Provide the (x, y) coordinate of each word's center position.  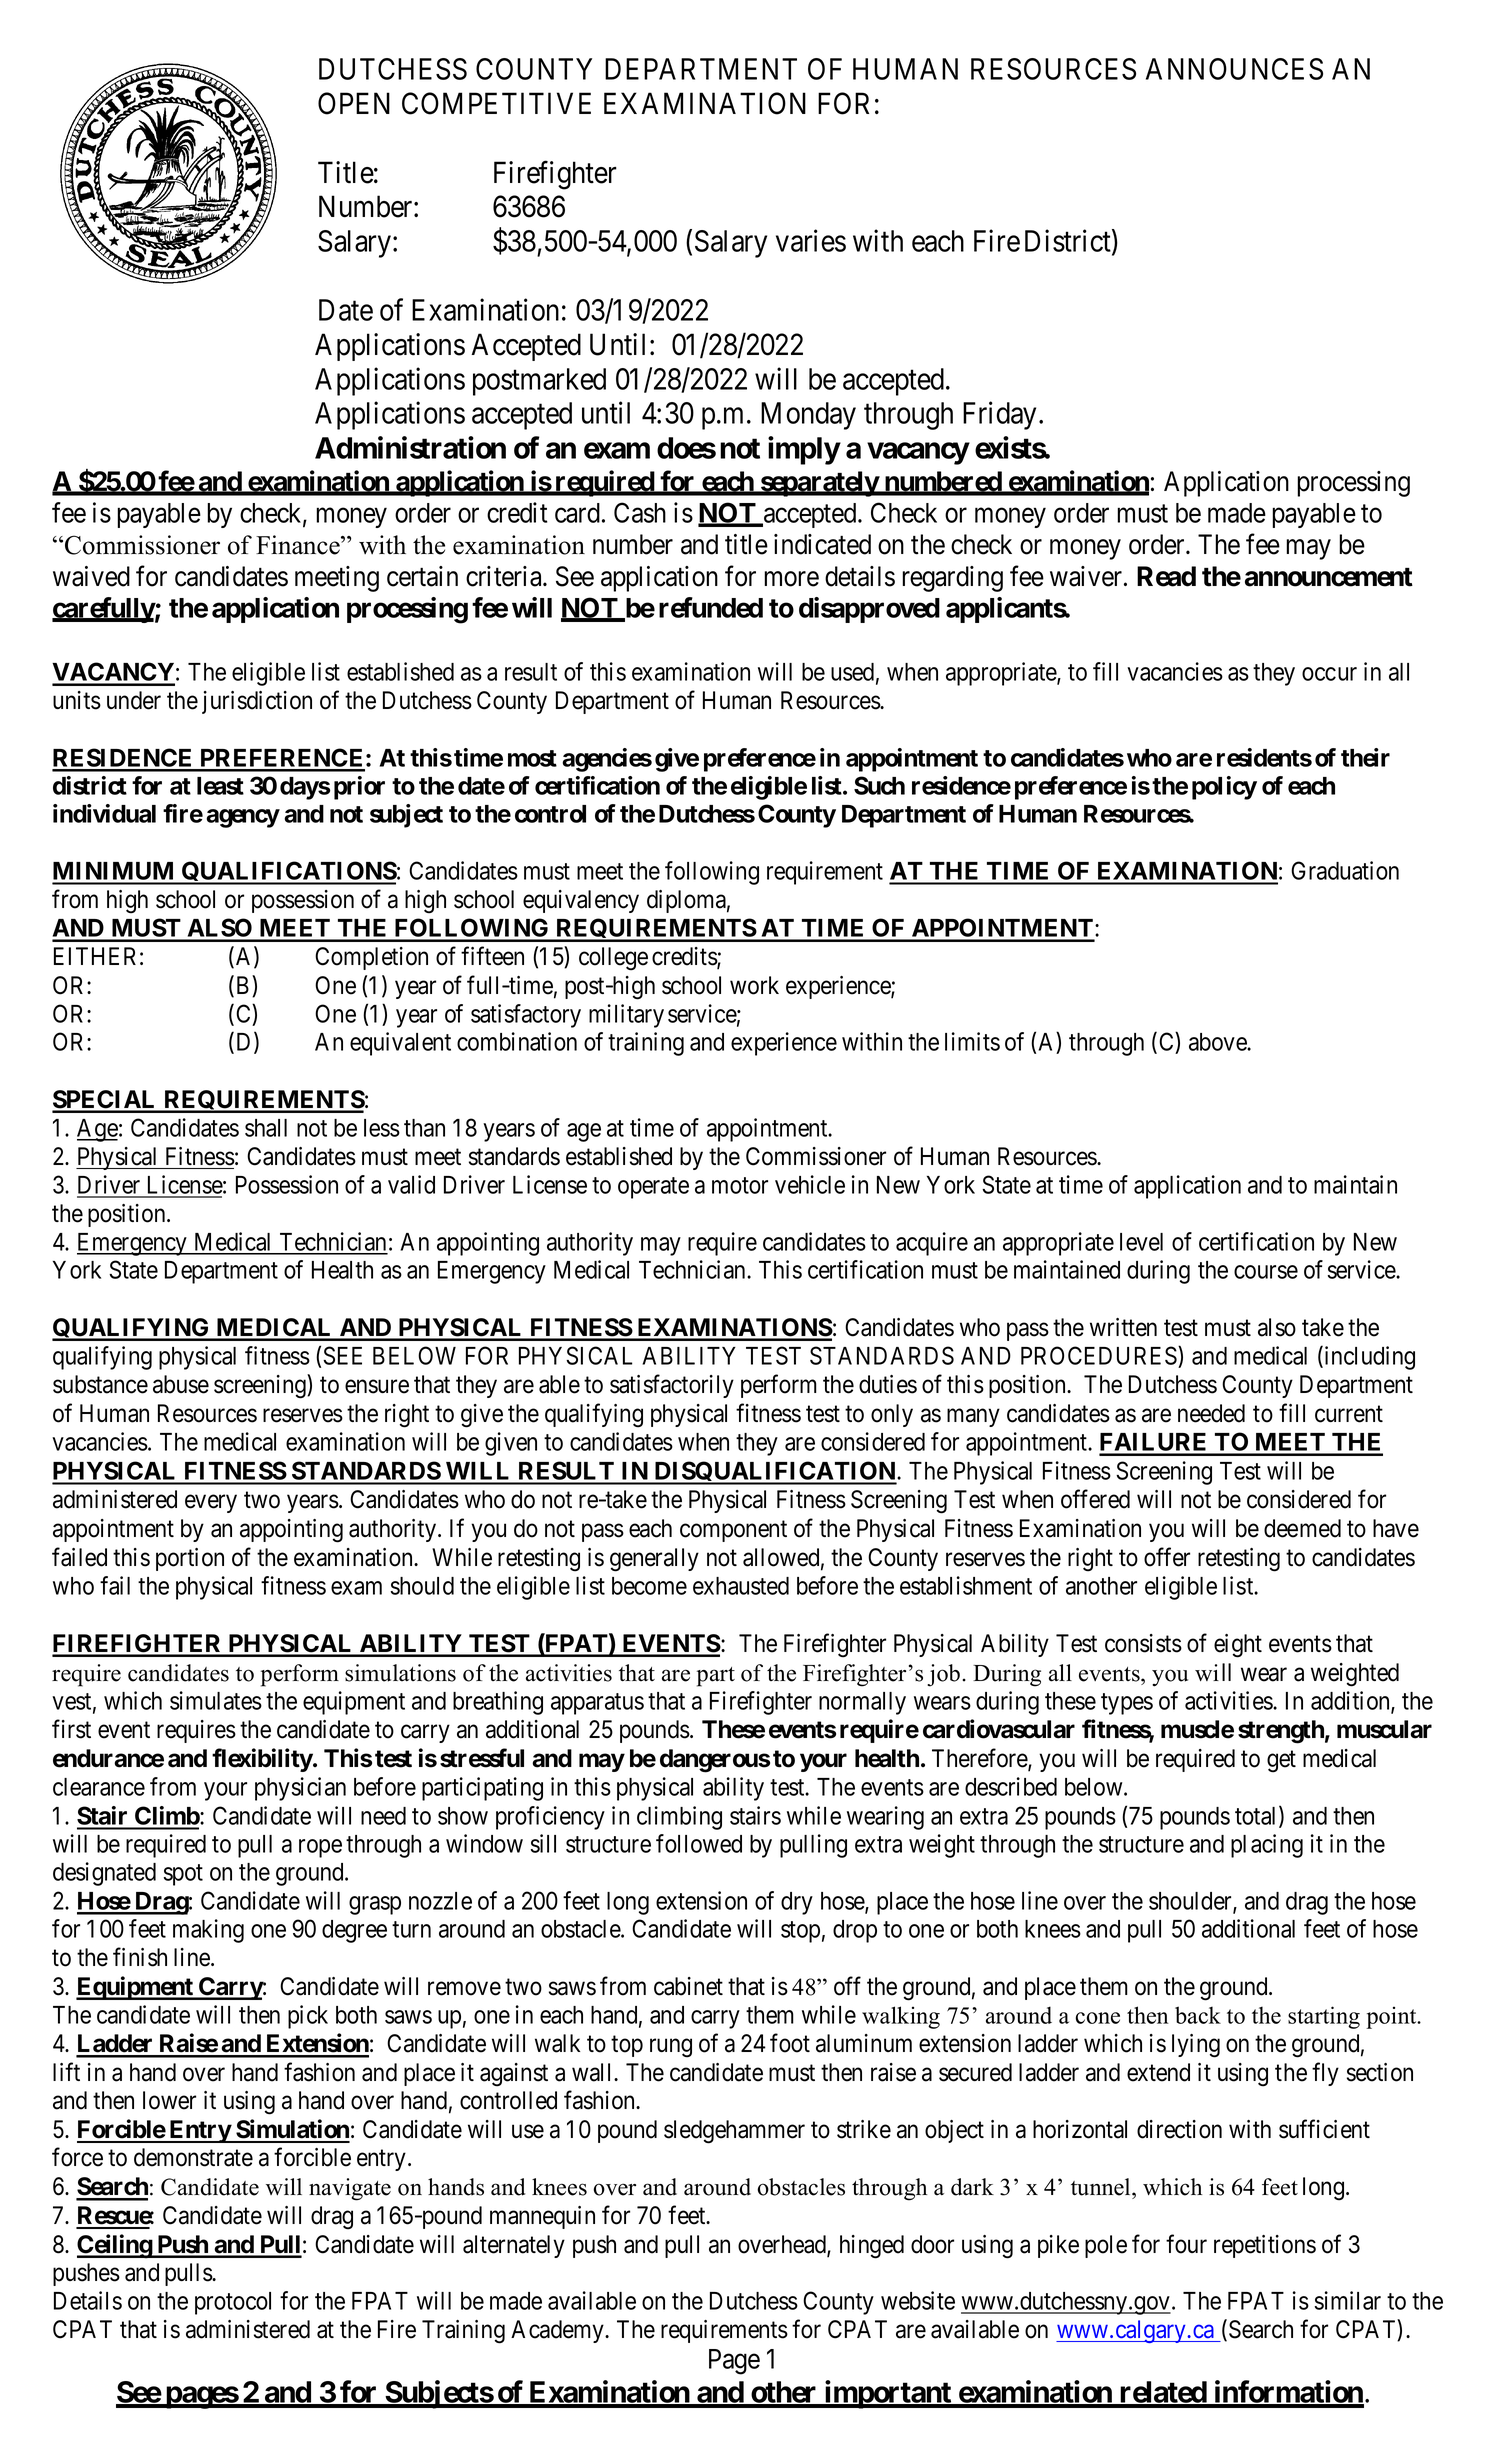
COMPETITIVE (496, 103)
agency (243, 818)
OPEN (354, 103)
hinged (872, 2247)
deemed (1302, 1528)
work (754, 985)
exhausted (741, 1586)
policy (1224, 788)
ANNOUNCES (1234, 69)
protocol (233, 2303)
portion (190, 1559)
